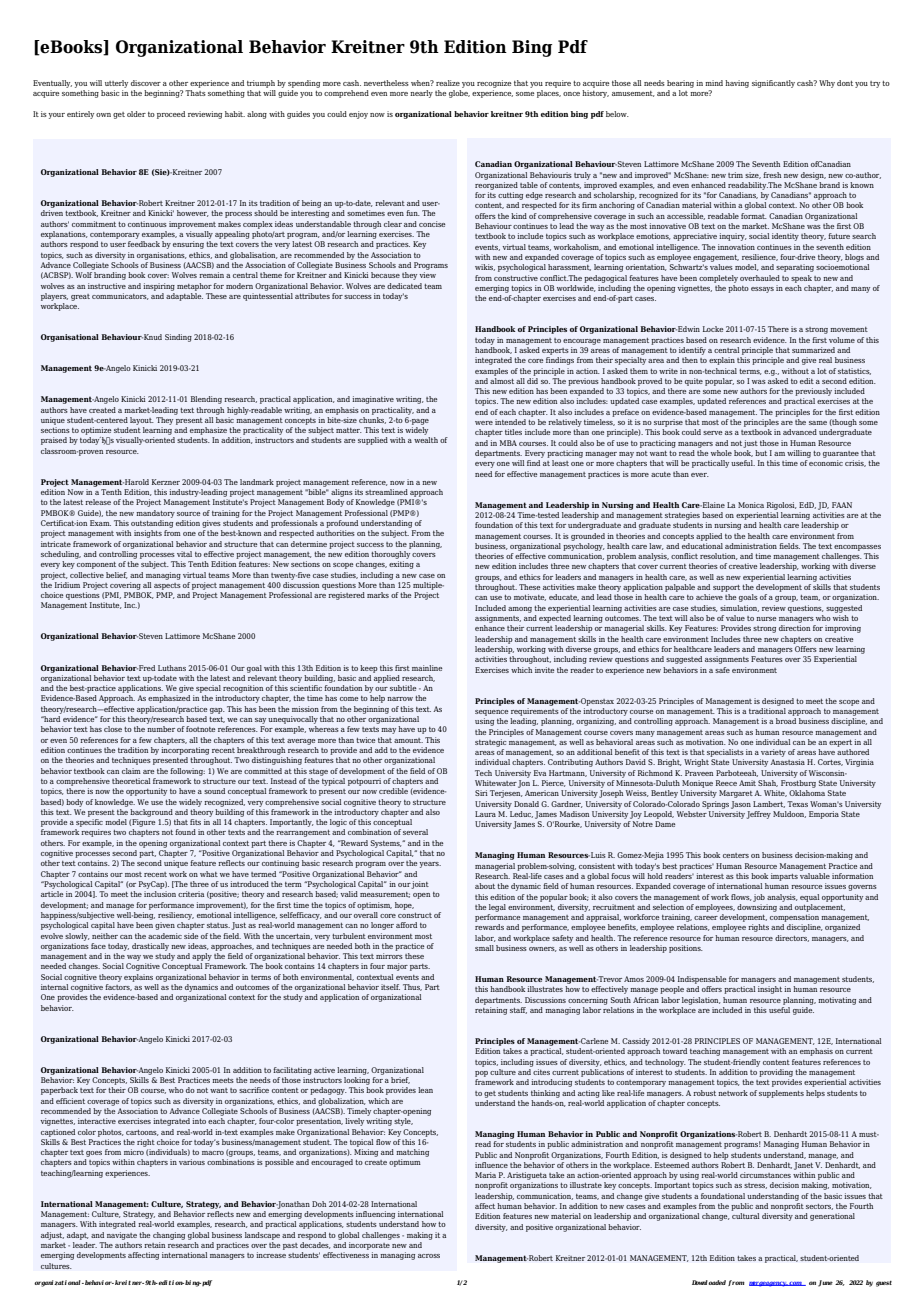 The height and width of the screenshot is (1308, 924). What do you see at coordinates (169, 1236) in the screenshot?
I see `changing` at bounding box center [169, 1236].
